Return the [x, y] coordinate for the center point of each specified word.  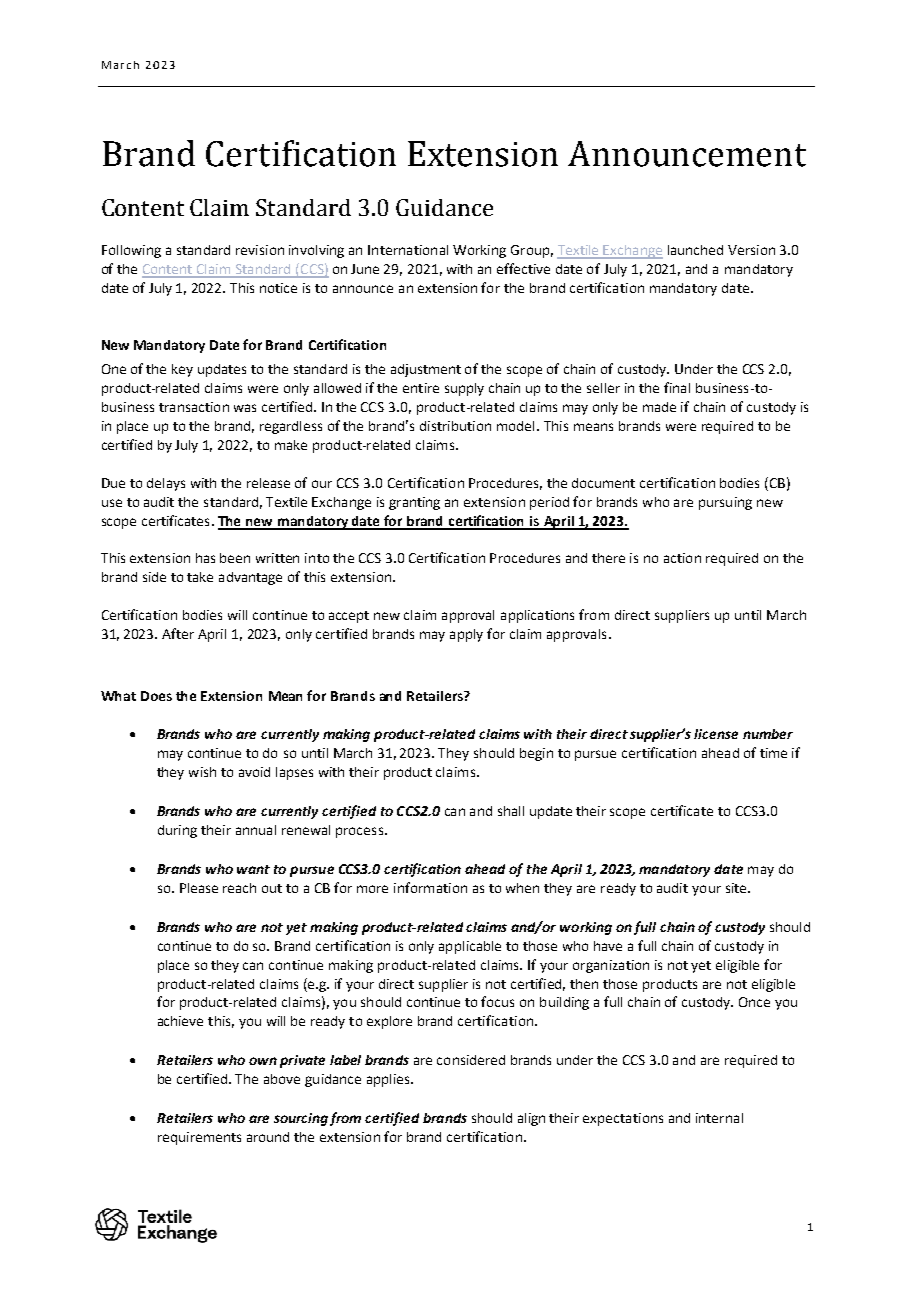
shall [511, 811]
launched [695, 250]
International [408, 250]
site [737, 888]
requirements [199, 1138]
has [205, 558]
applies [389, 1080]
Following [131, 251]
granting [414, 503]
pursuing [725, 503]
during [177, 831]
